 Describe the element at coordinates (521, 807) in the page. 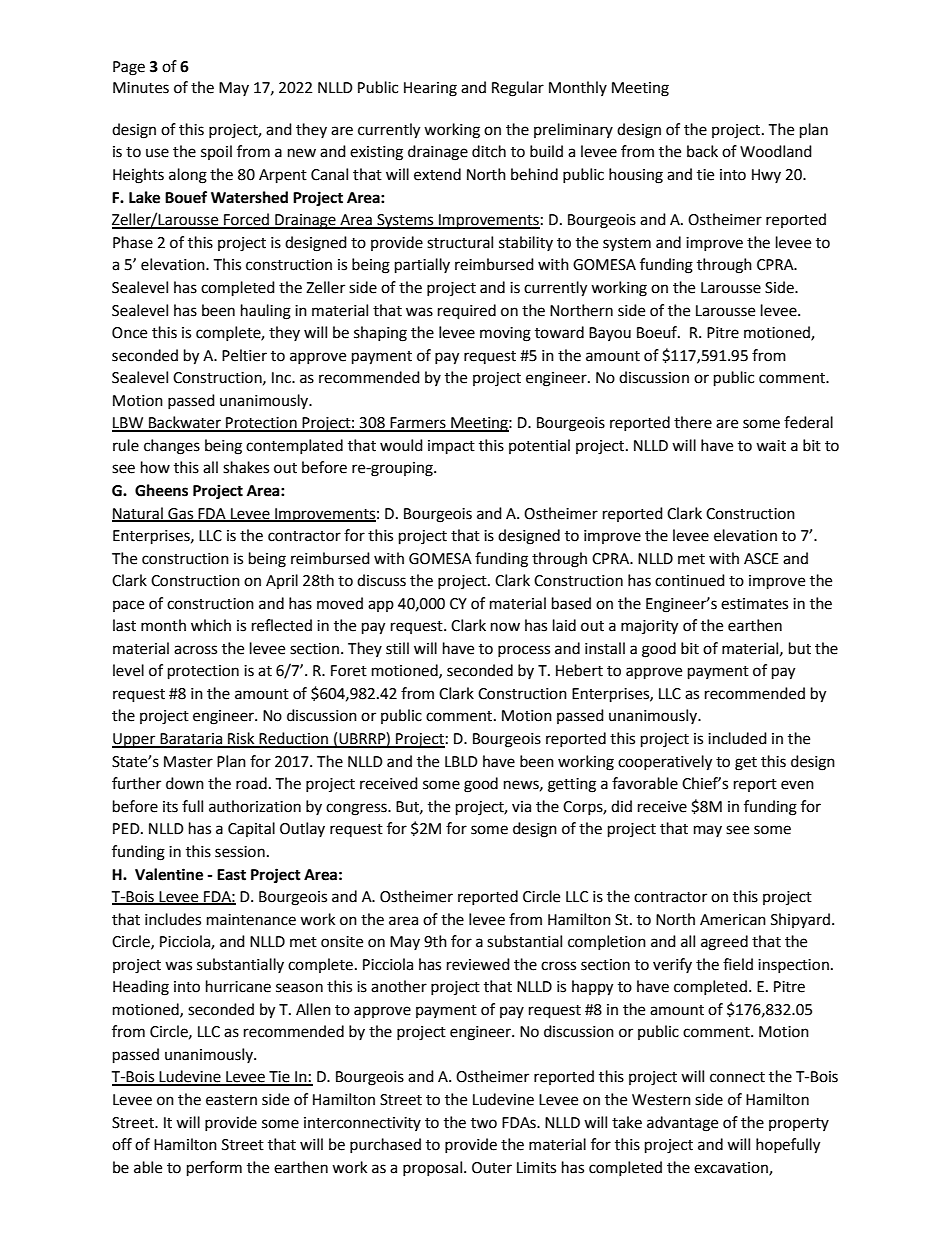

I see `via` at that location.
